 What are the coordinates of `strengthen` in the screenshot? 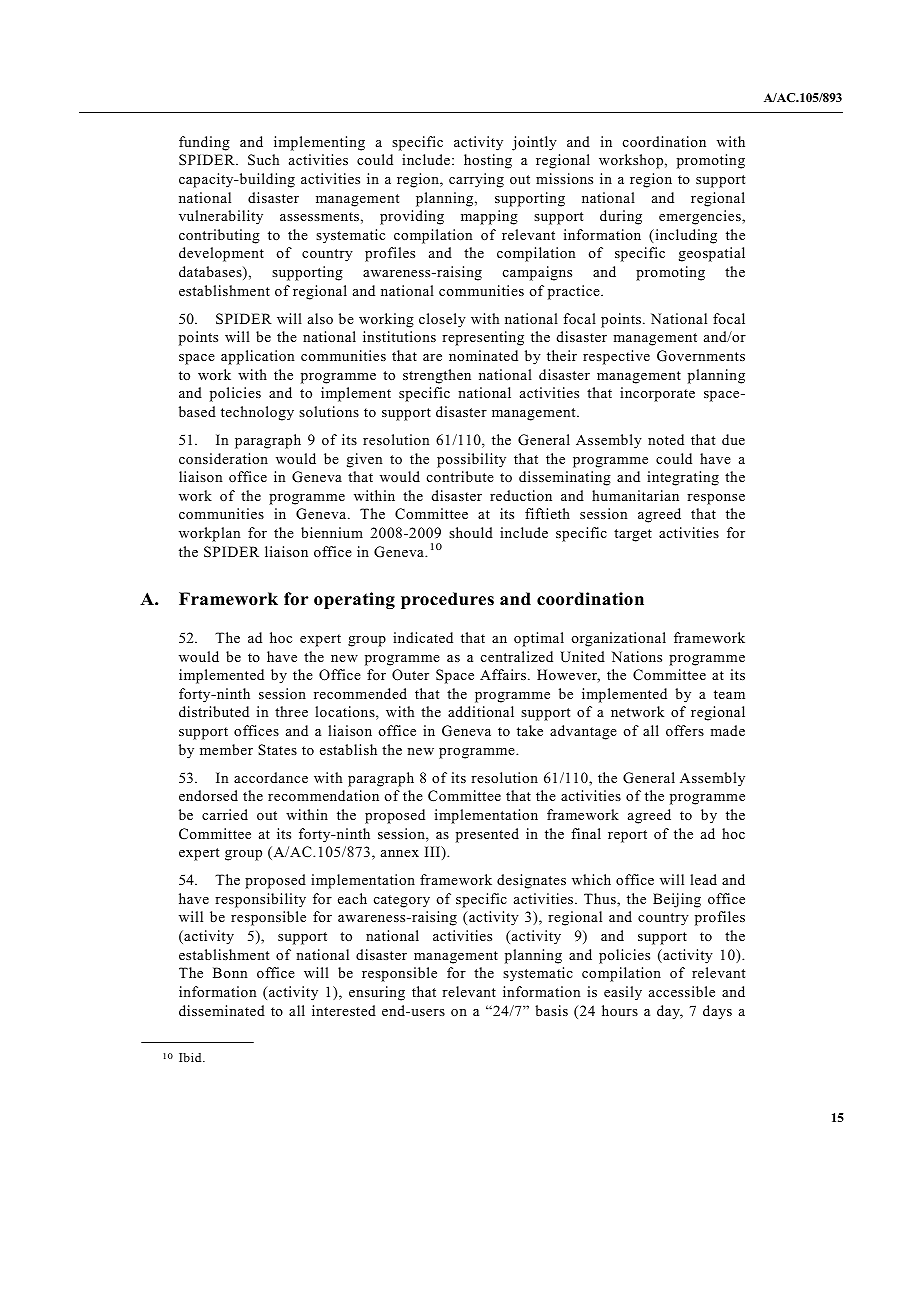 It's located at (437, 376).
